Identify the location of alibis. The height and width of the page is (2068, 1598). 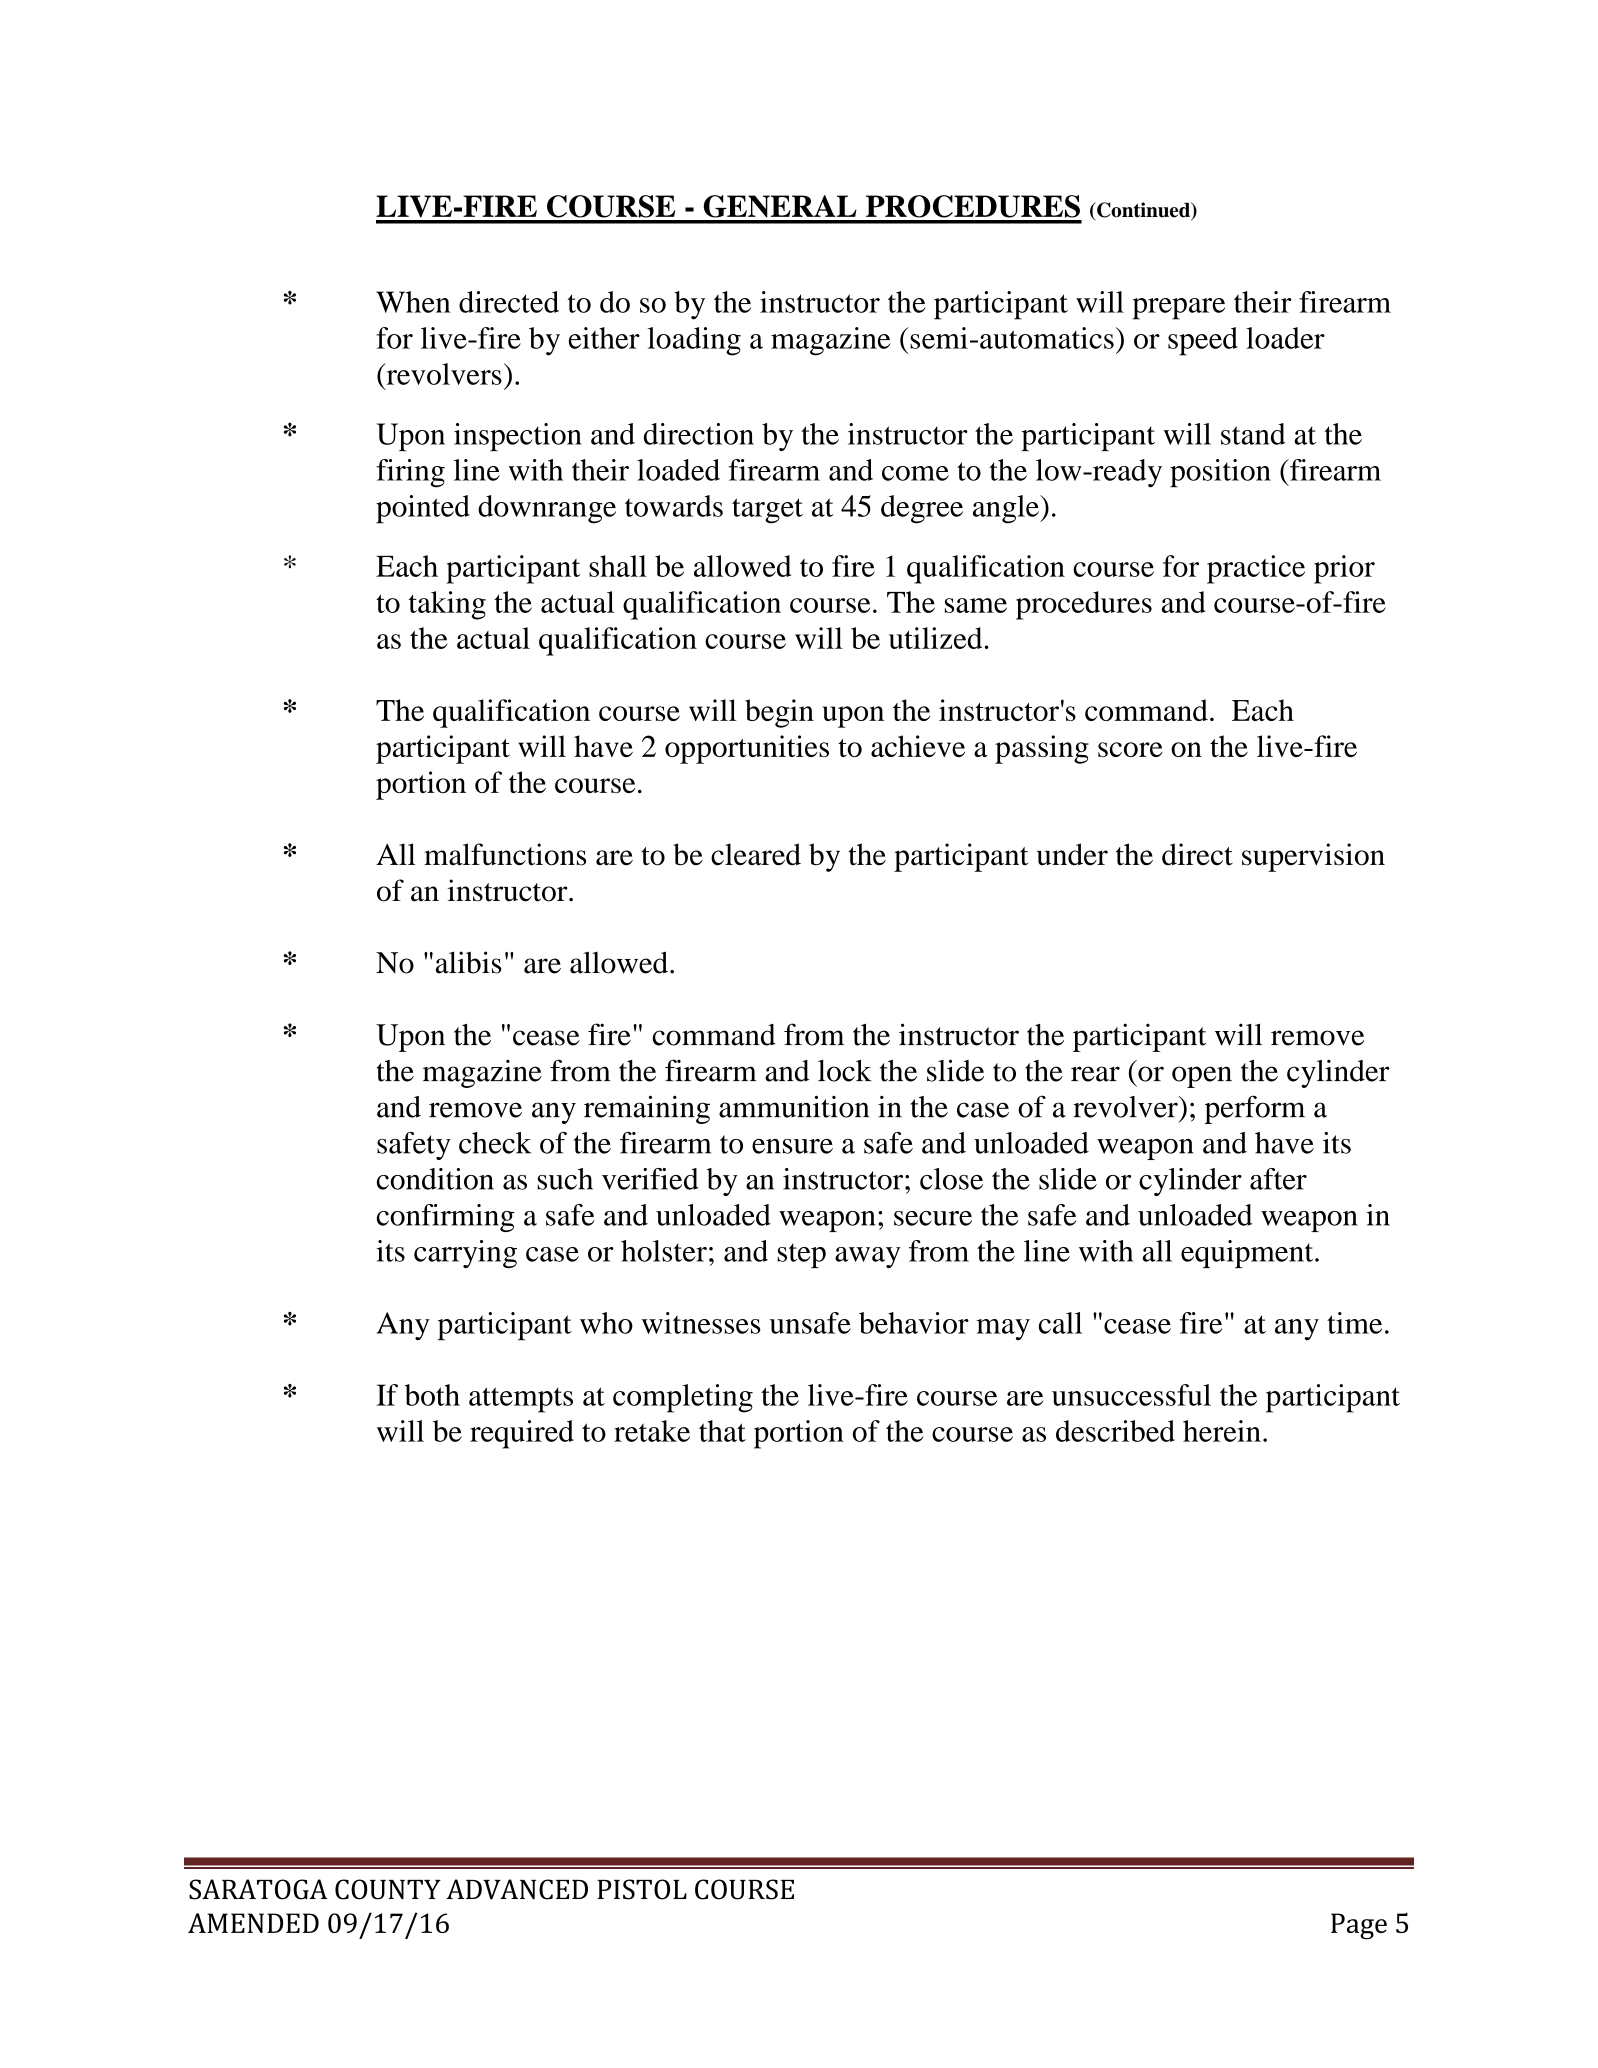
(469, 962).
